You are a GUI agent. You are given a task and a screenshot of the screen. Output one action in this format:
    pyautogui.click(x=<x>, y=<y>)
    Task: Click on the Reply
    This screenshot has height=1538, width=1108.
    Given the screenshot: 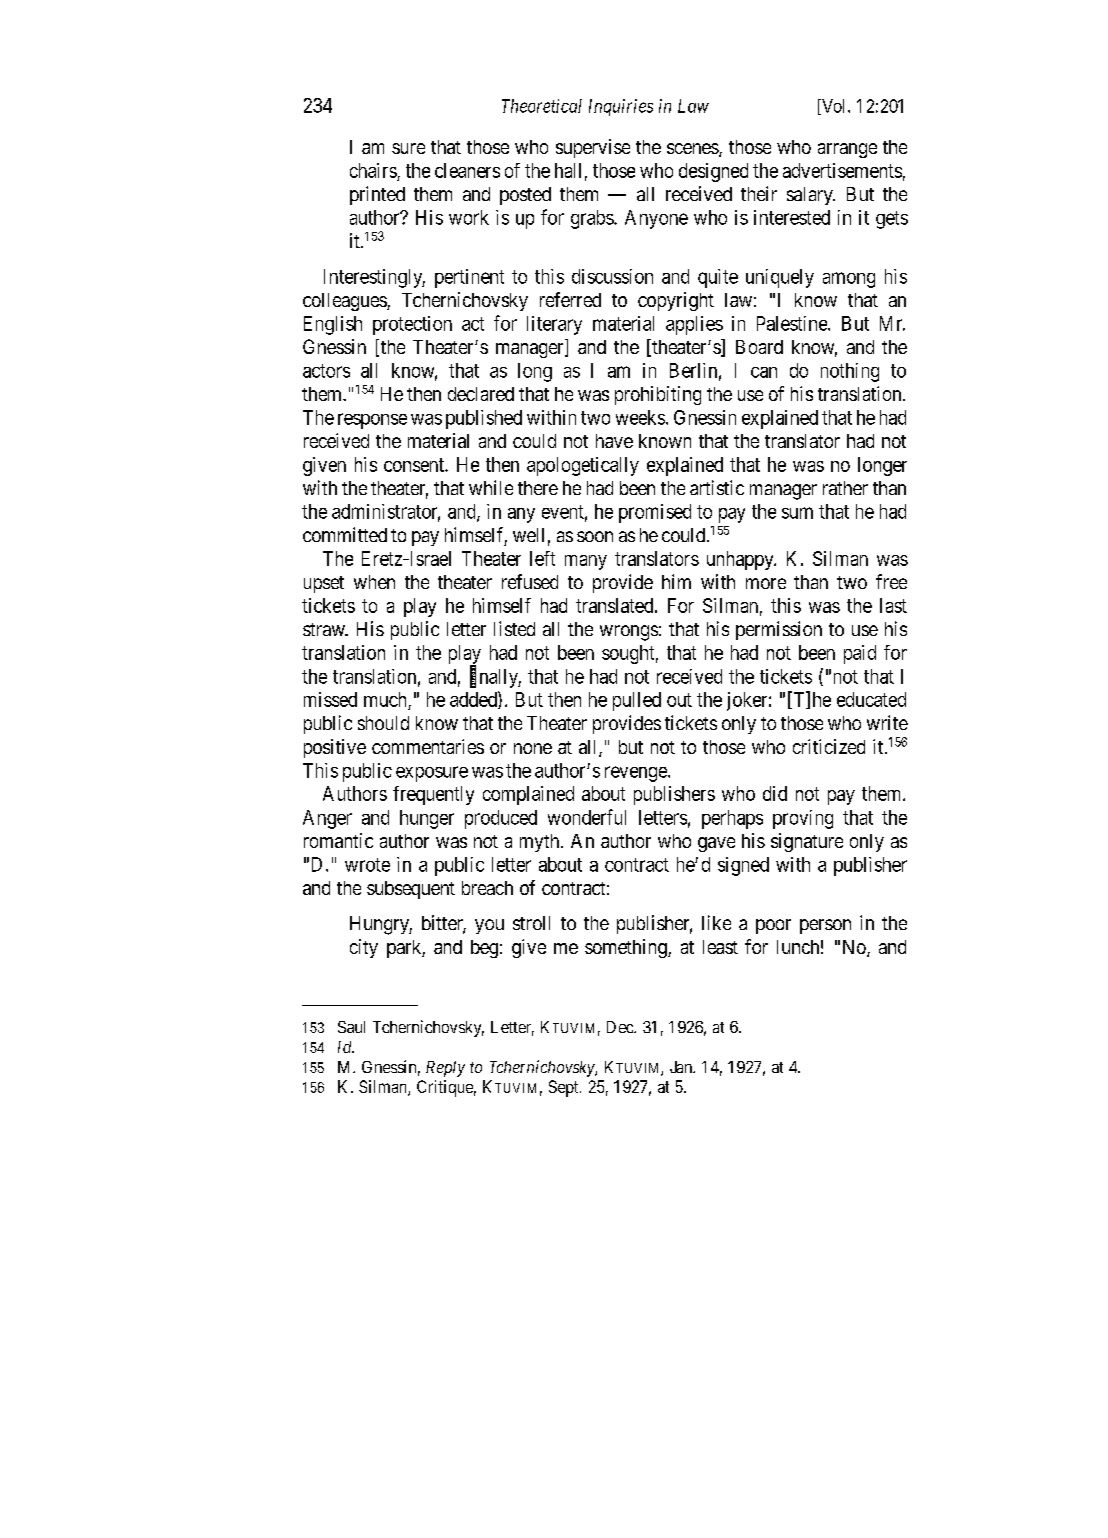 What is the action you would take?
    pyautogui.click(x=445, y=1069)
